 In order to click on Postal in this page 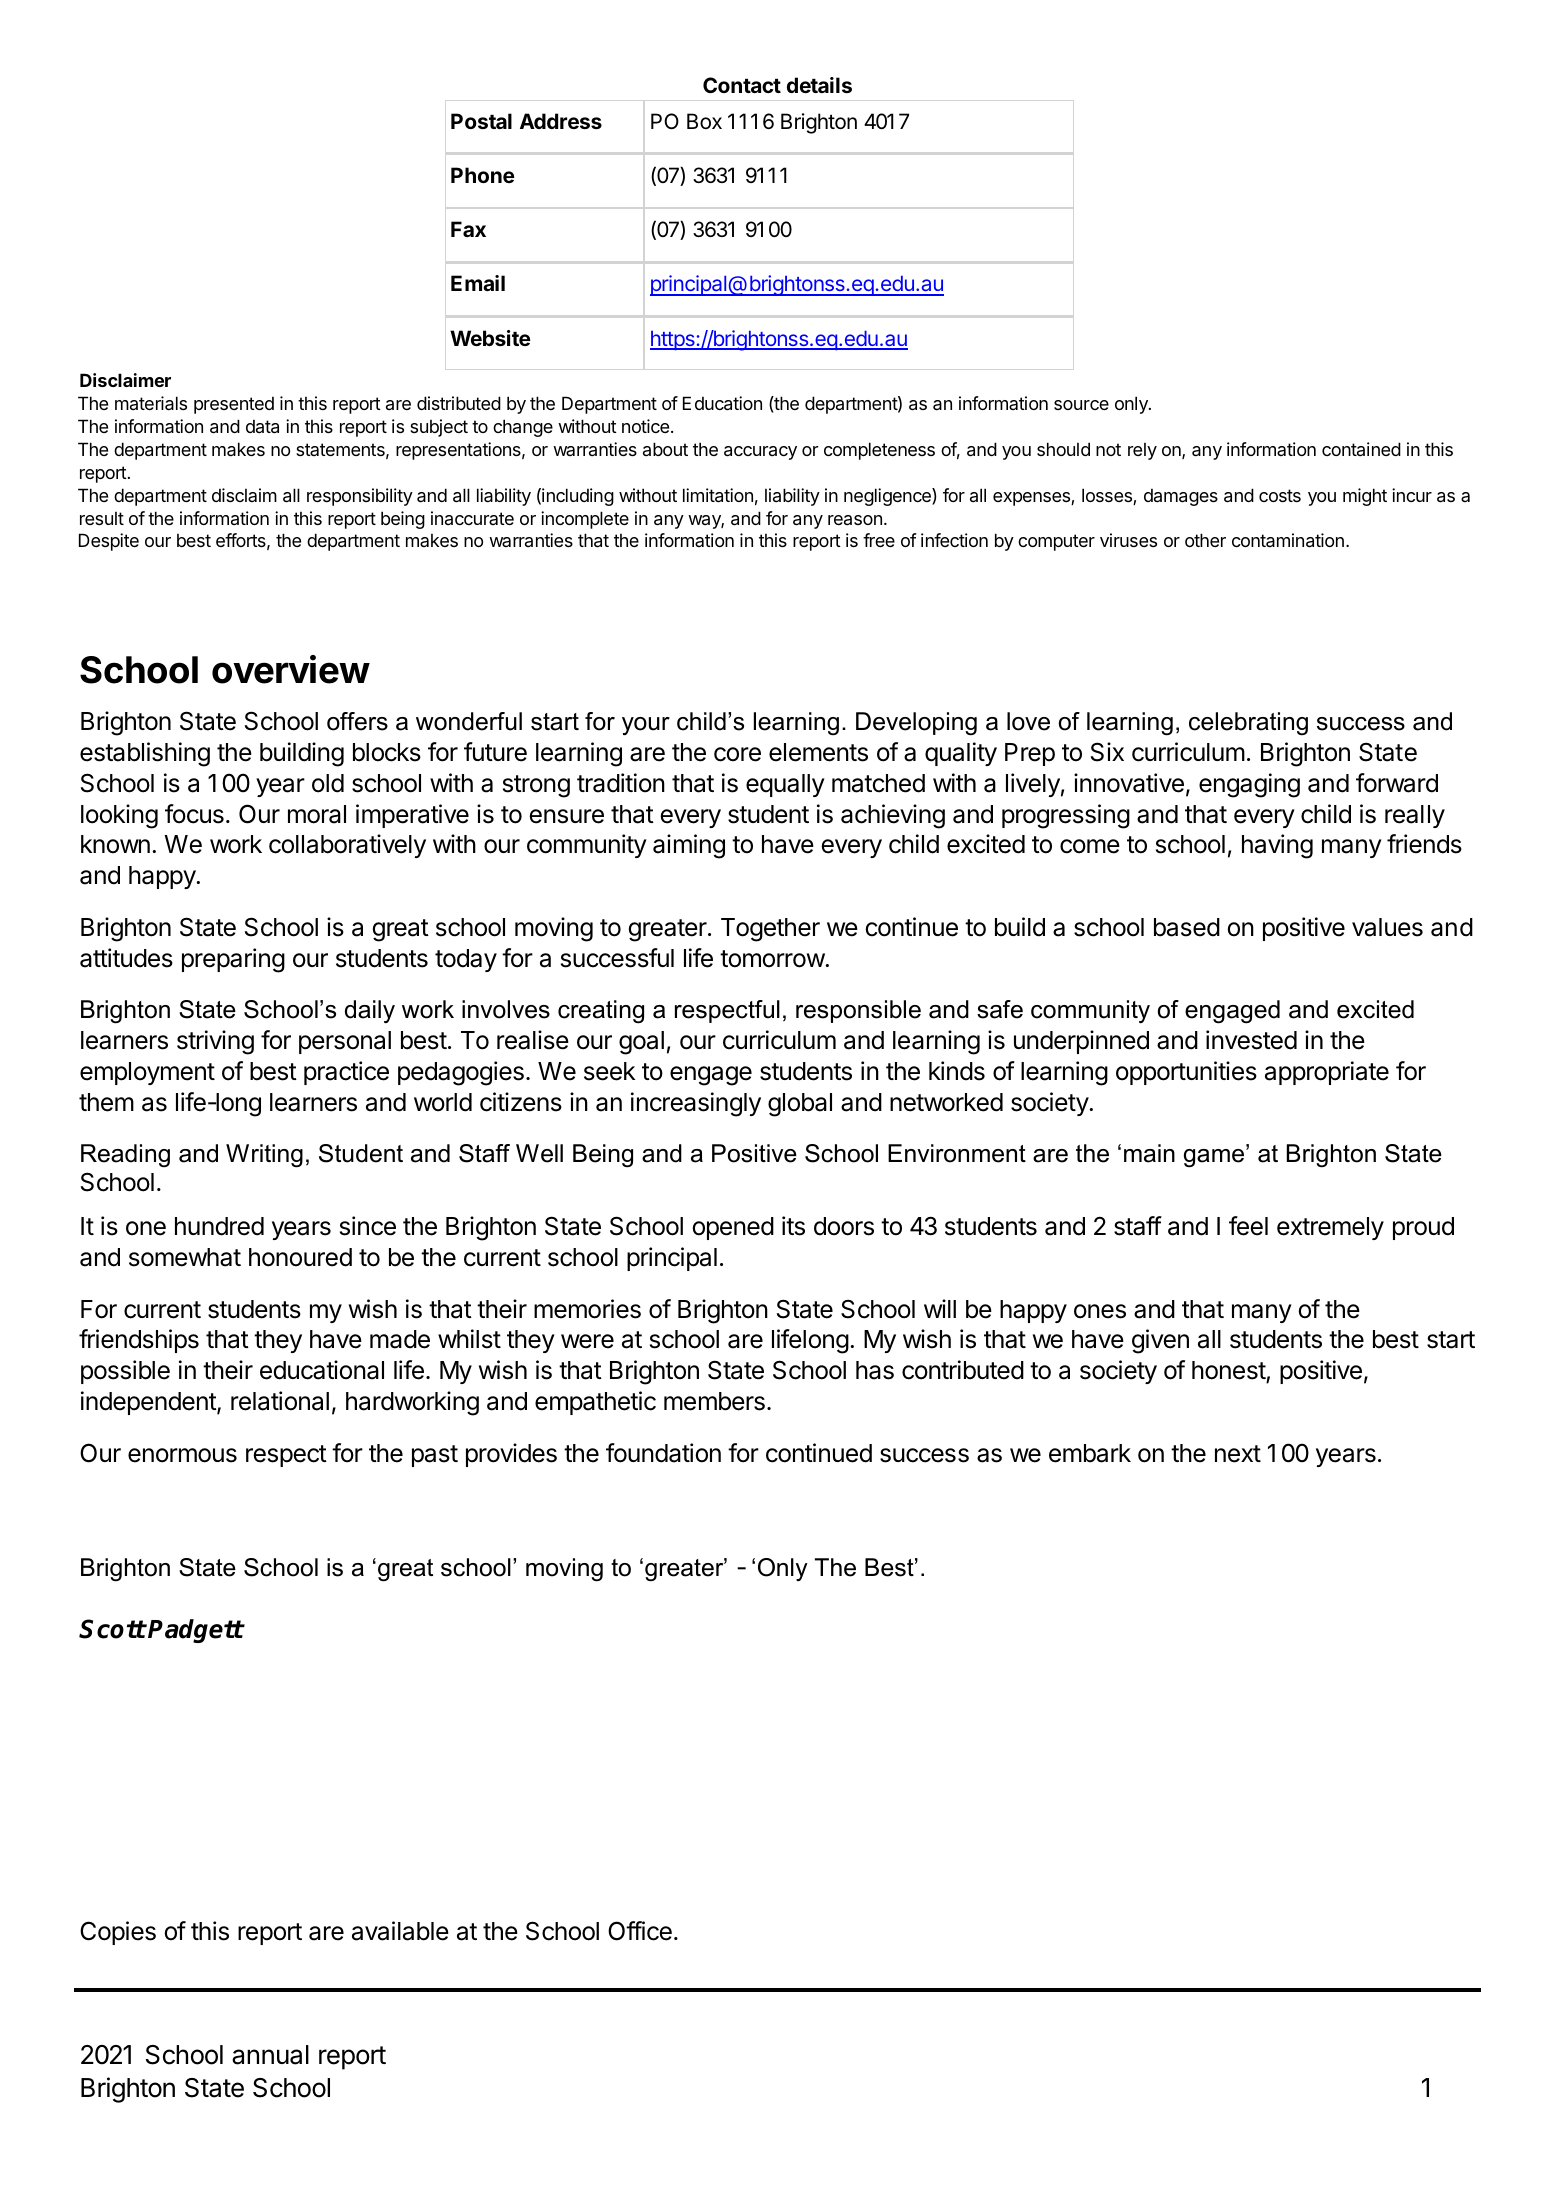, I will do `click(481, 121)`.
